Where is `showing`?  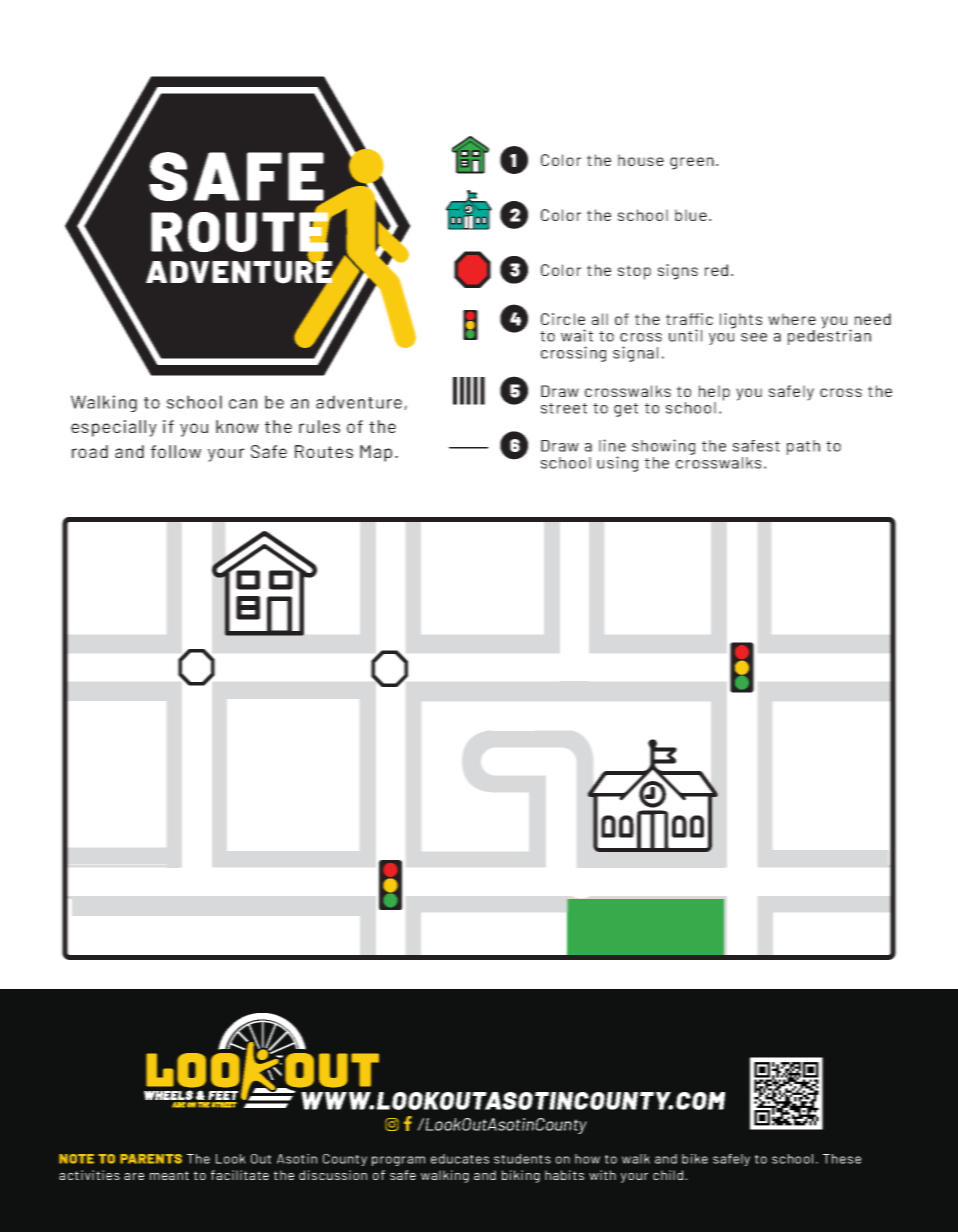
showing is located at coordinates (663, 448).
